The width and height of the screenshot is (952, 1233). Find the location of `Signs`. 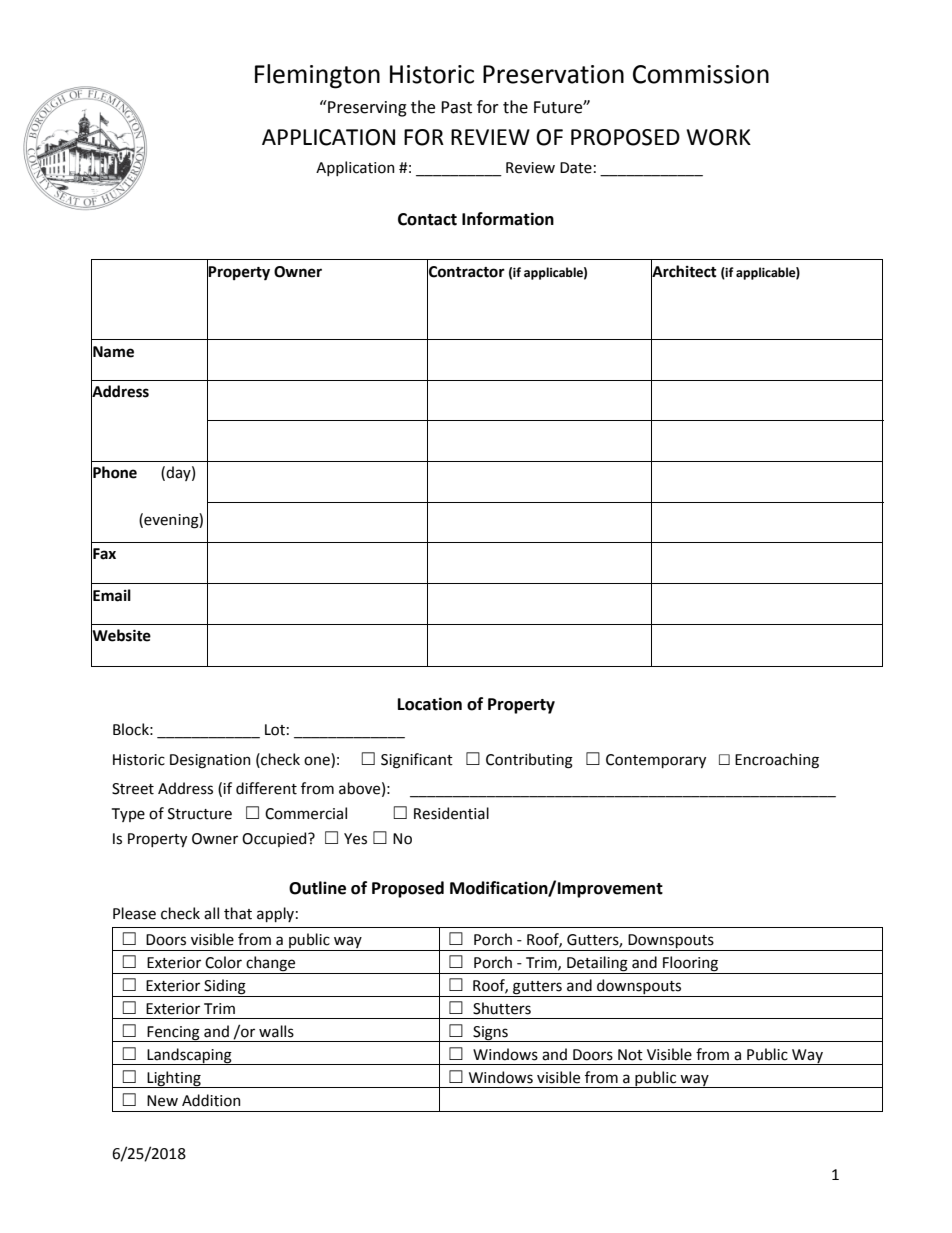

Signs is located at coordinates (490, 1034).
